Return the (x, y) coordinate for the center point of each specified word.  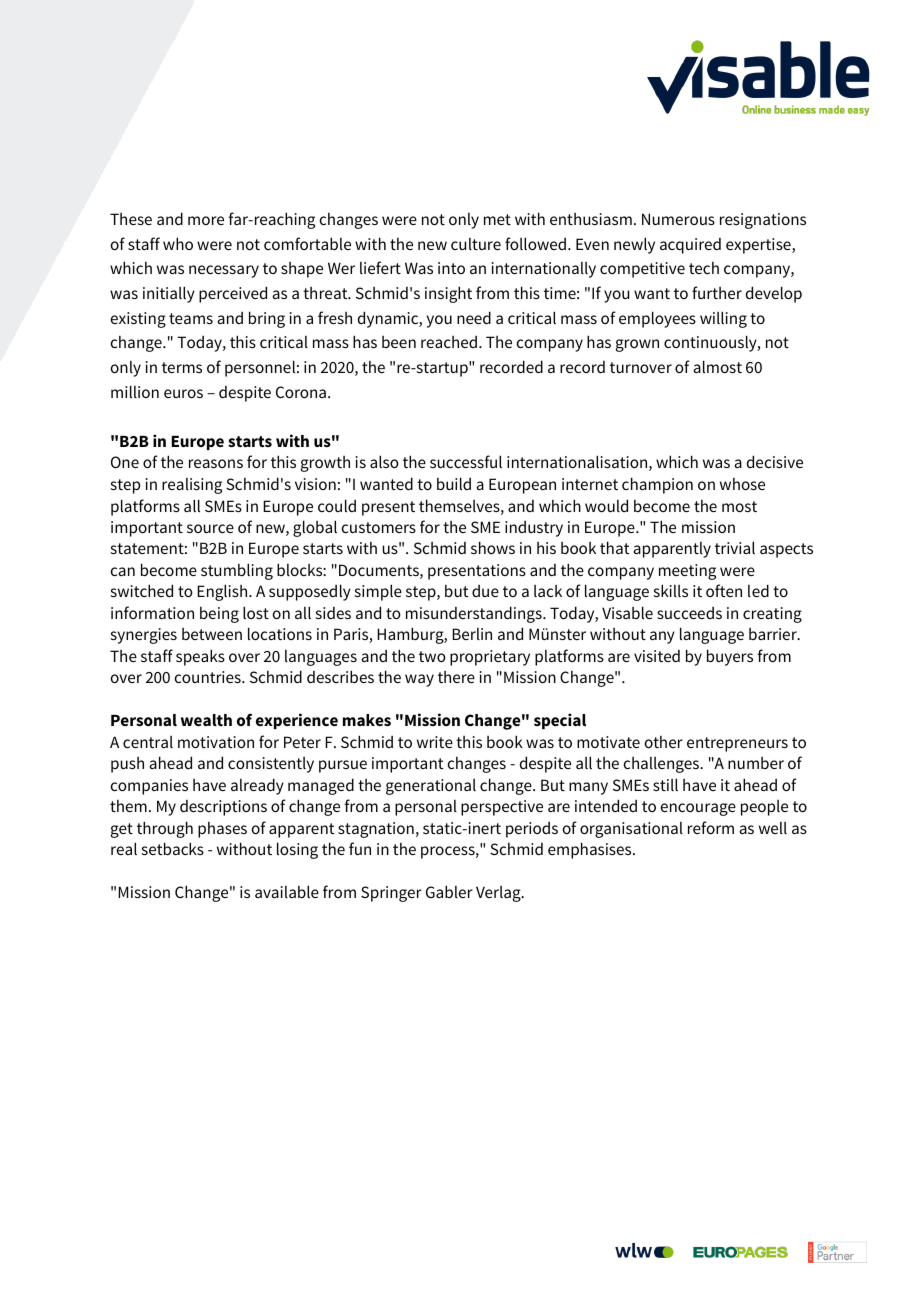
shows (493, 547)
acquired (690, 246)
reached (450, 342)
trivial (735, 547)
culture (476, 244)
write (435, 742)
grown (637, 345)
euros (183, 393)
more (206, 220)
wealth (206, 720)
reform (711, 827)
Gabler (449, 891)
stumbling (237, 571)
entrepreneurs (737, 744)
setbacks (173, 848)
